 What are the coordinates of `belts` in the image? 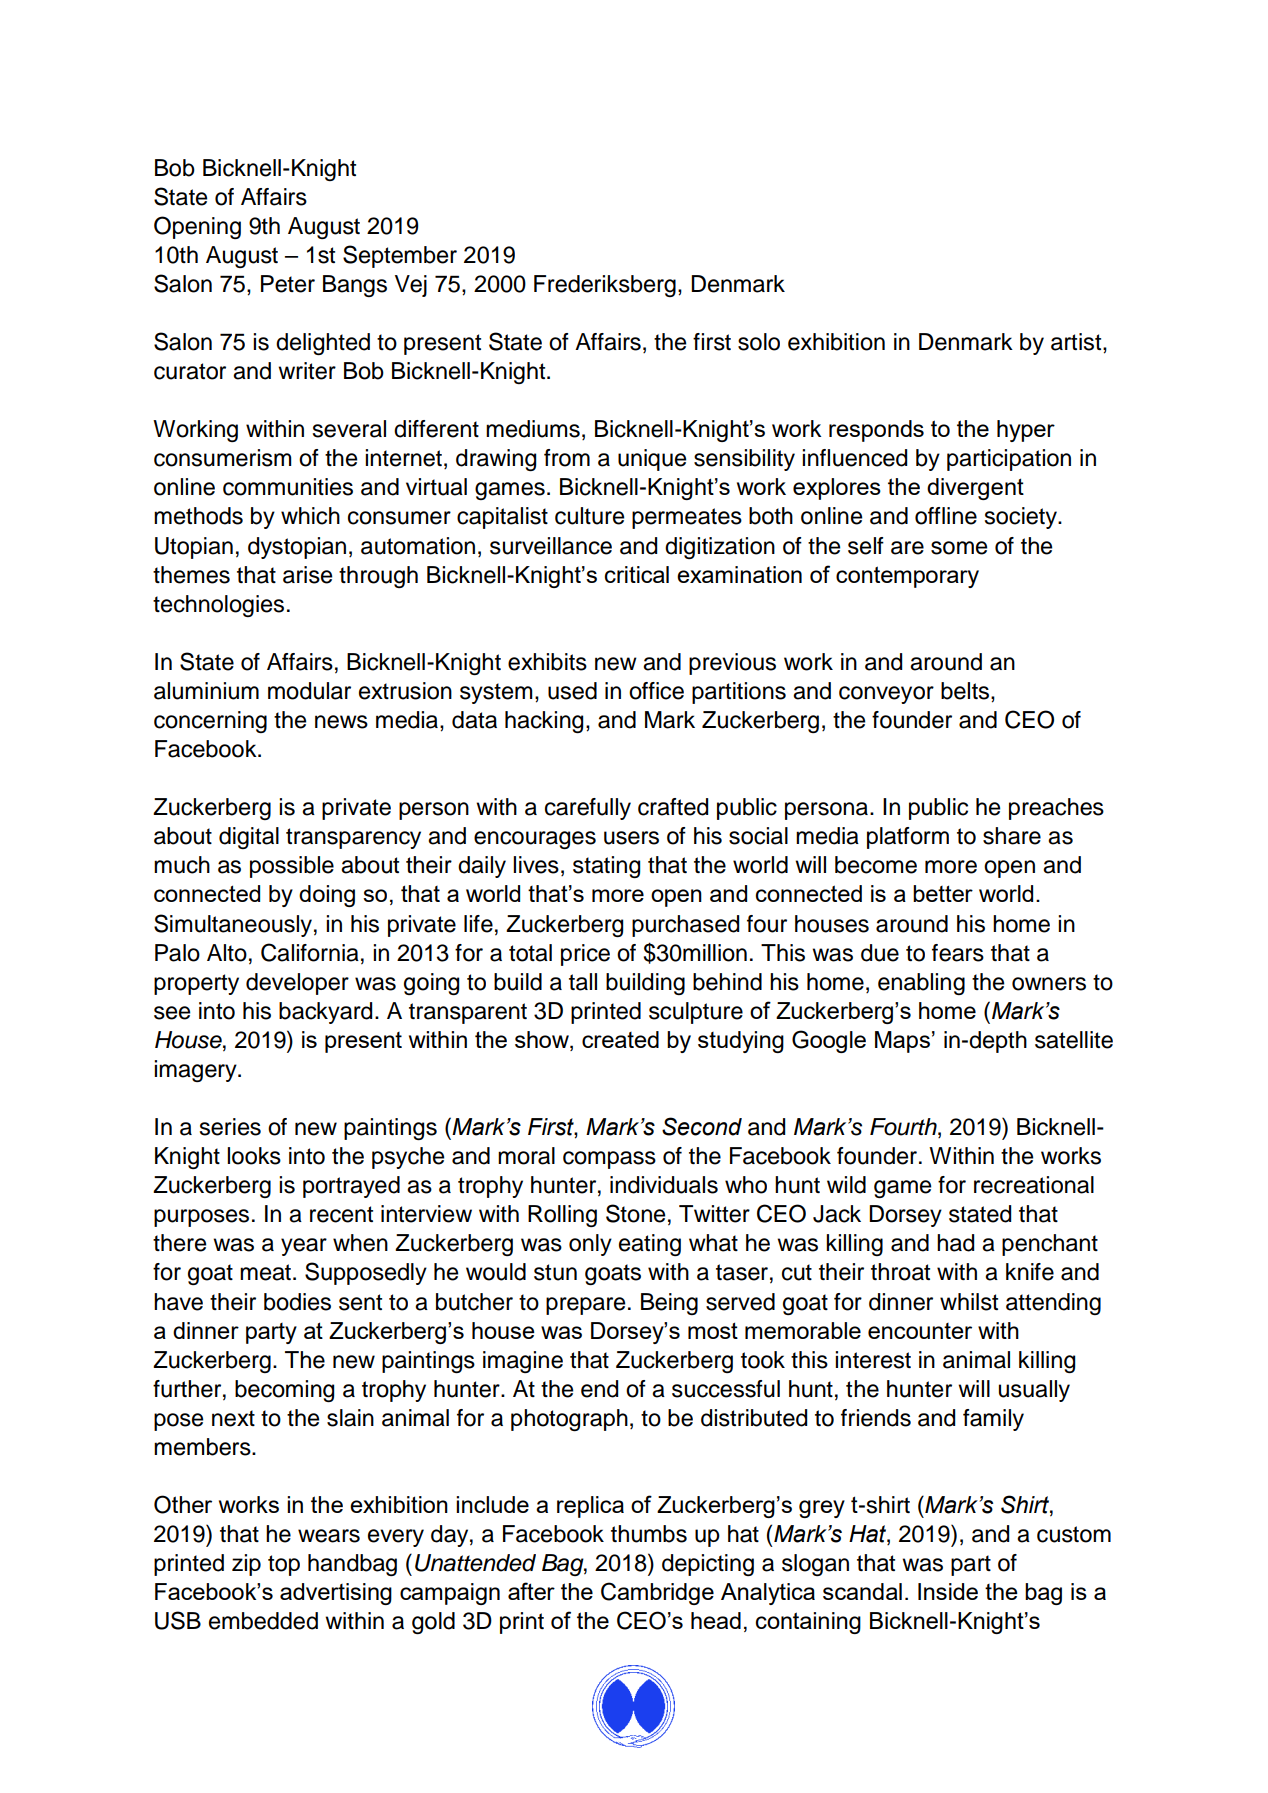 It's located at (966, 691).
